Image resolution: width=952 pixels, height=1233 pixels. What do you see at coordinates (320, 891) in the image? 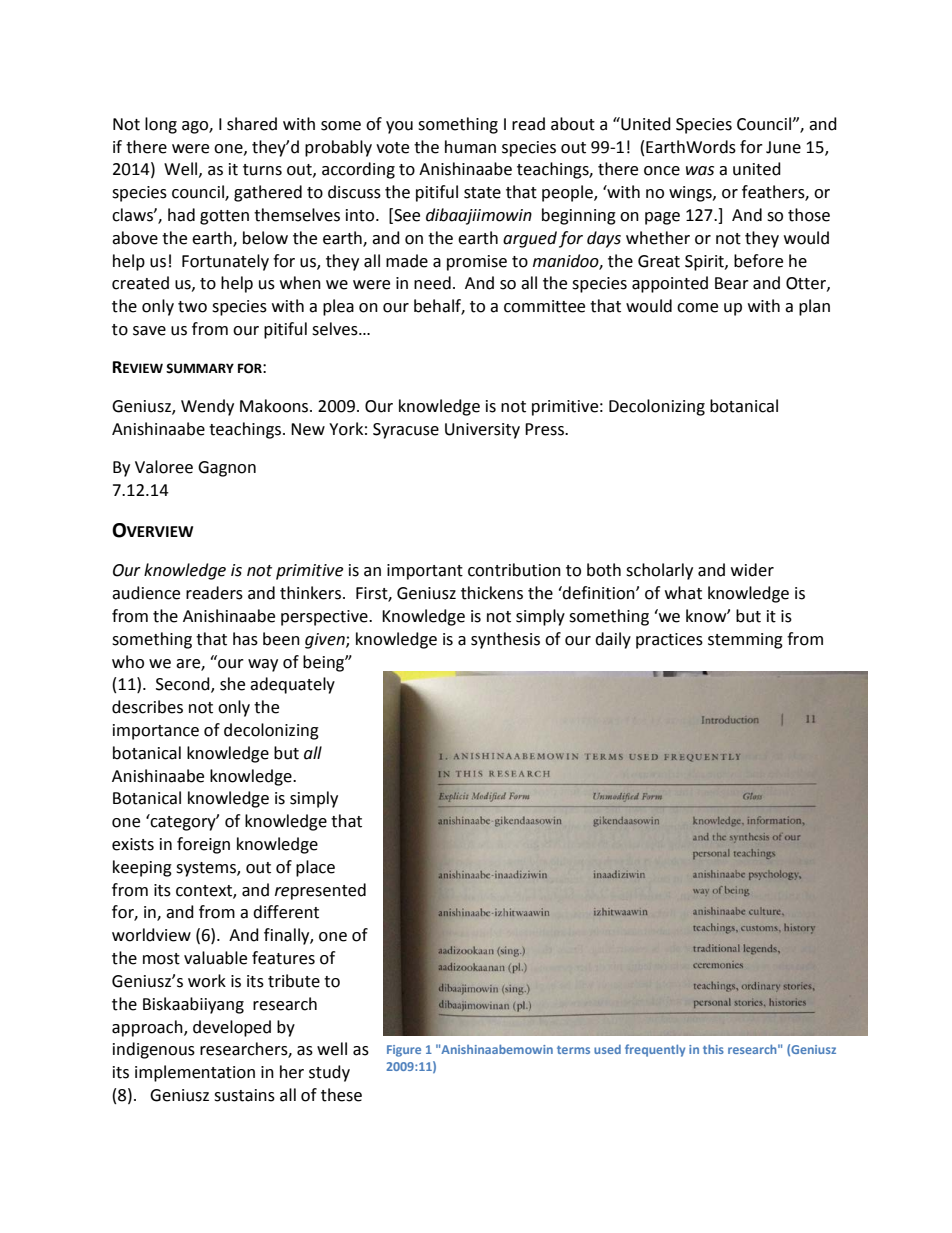
I see `represented` at bounding box center [320, 891].
